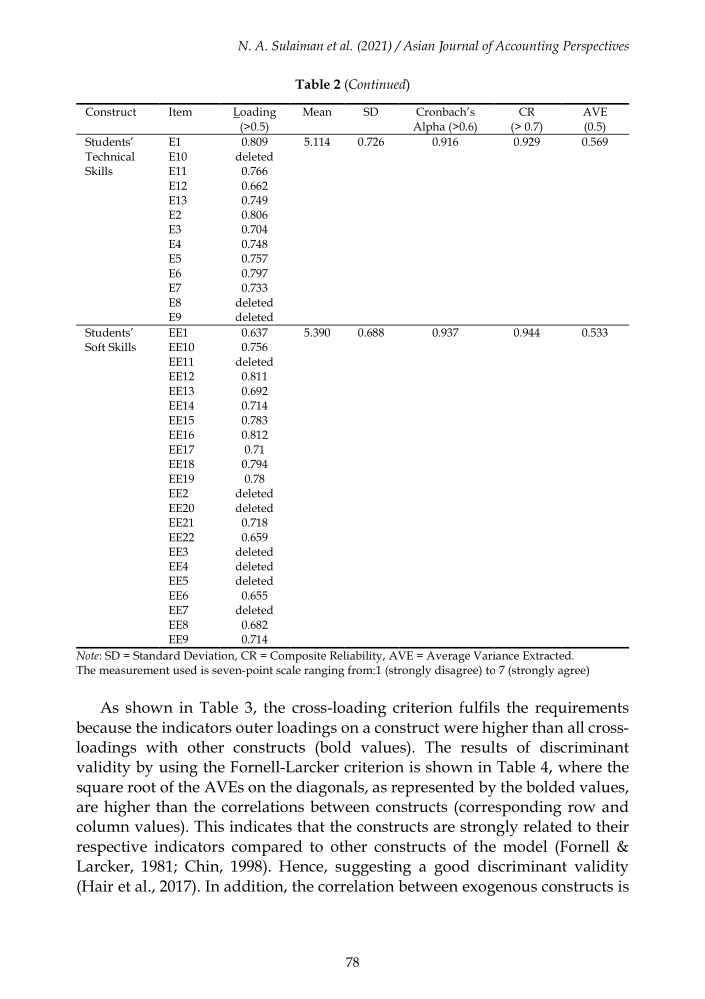 The image size is (705, 999). Describe the element at coordinates (582, 709) in the document. I see `requirements` at that location.
